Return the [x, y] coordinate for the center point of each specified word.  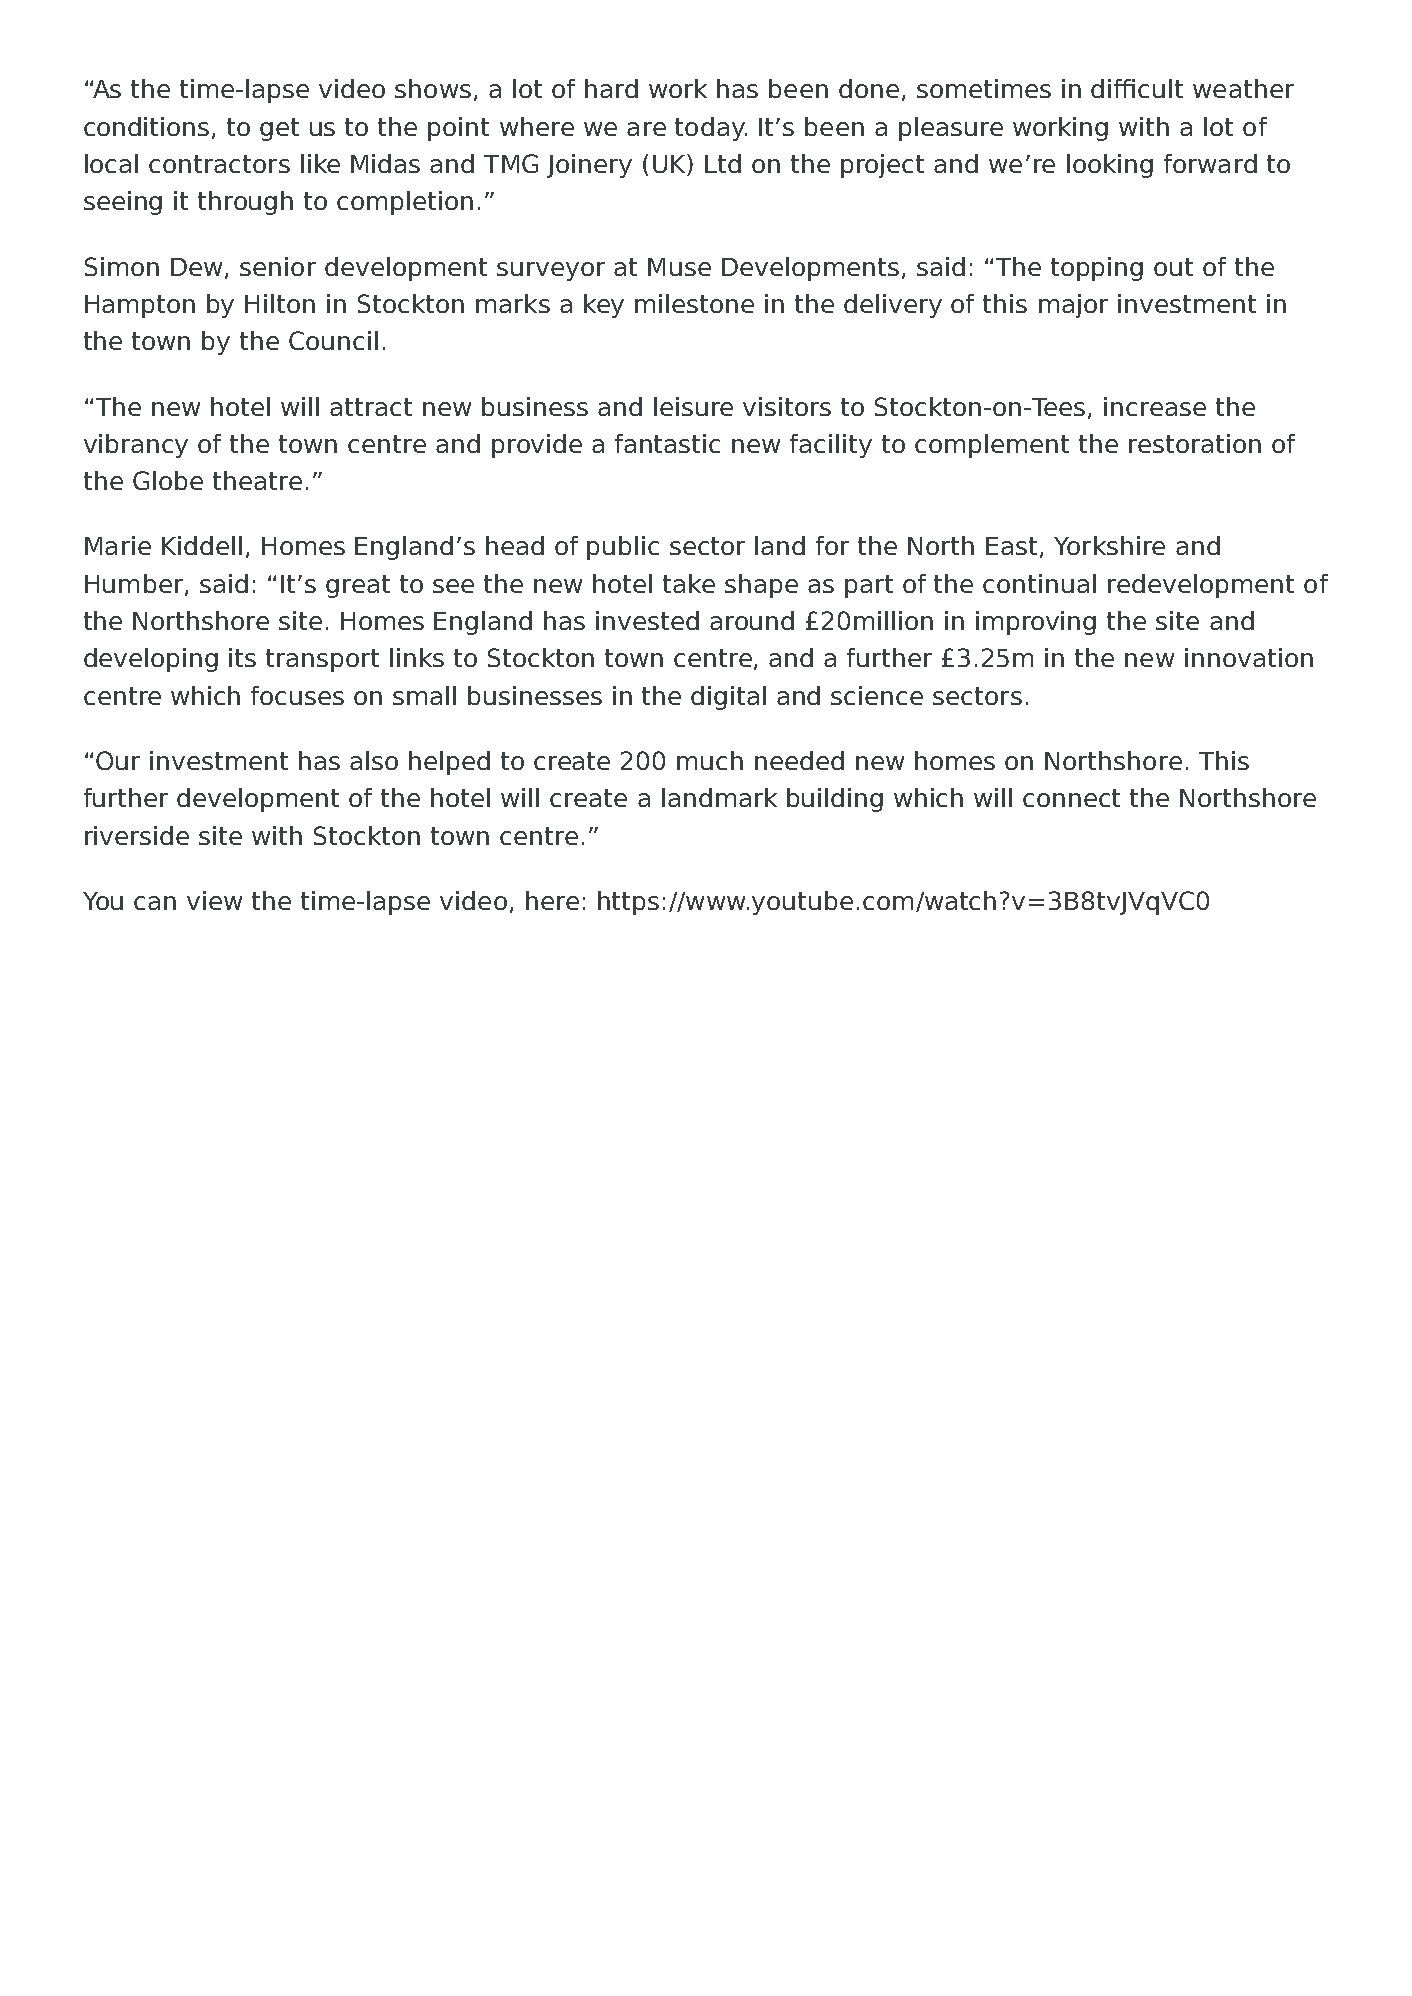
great [358, 586]
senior [278, 266]
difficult [1137, 88]
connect [1071, 798]
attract [371, 407]
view [214, 900]
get [279, 129]
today [711, 129]
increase [1155, 406]
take [689, 583]
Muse [679, 267]
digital [728, 698]
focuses [297, 695]
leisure [693, 406]
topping [1097, 269]
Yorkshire [1109, 545]
